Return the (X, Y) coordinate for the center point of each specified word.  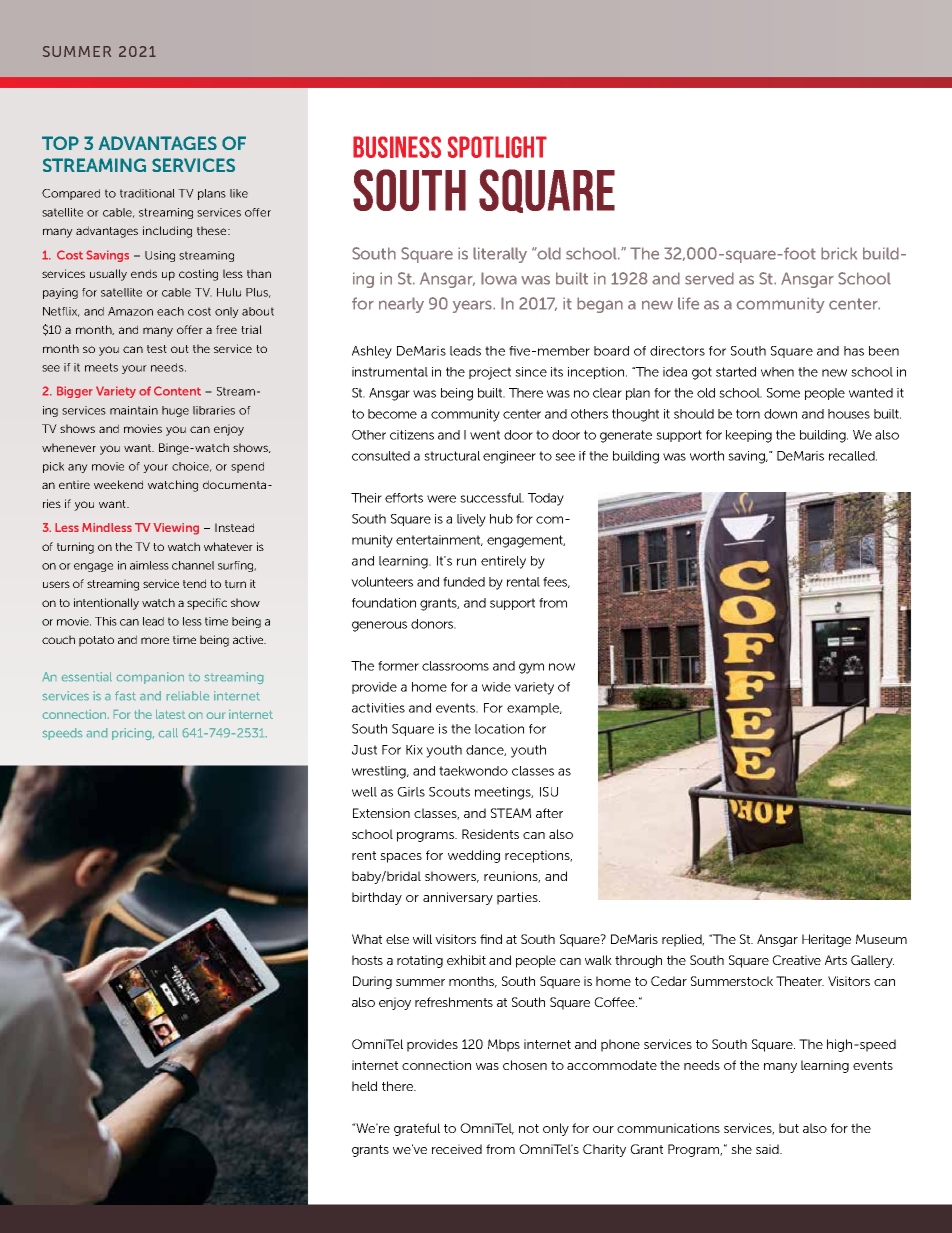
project (490, 373)
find (491, 939)
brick (839, 253)
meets (101, 367)
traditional (147, 193)
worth (707, 456)
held (364, 1086)
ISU (549, 792)
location (499, 729)
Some (783, 393)
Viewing (176, 529)
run (466, 562)
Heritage (826, 940)
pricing (133, 734)
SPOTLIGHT (497, 147)
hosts (367, 960)
